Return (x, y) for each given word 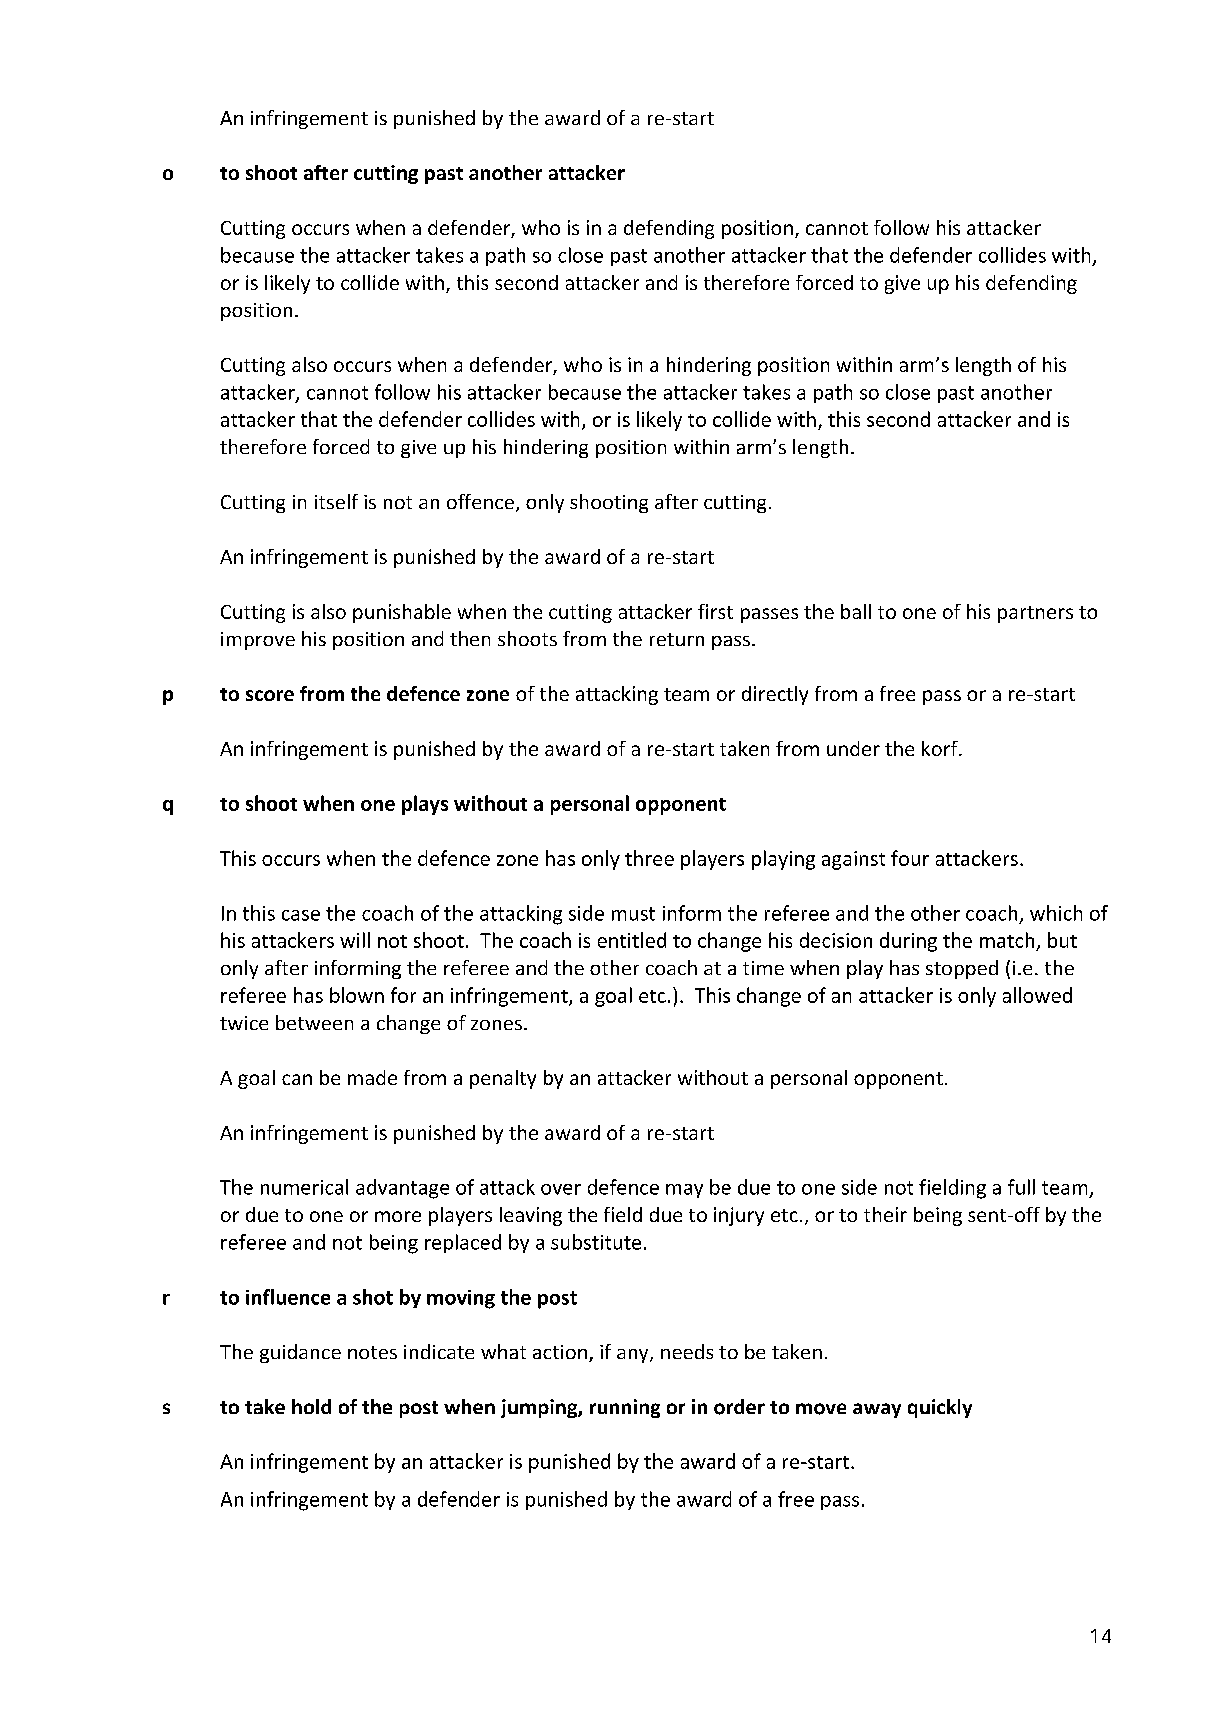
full (1021, 1187)
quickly (940, 1408)
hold (311, 1406)
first (715, 611)
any (634, 1356)
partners (1035, 614)
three (649, 858)
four (910, 858)
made (372, 1077)
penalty (503, 1079)
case (301, 915)
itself (336, 501)
